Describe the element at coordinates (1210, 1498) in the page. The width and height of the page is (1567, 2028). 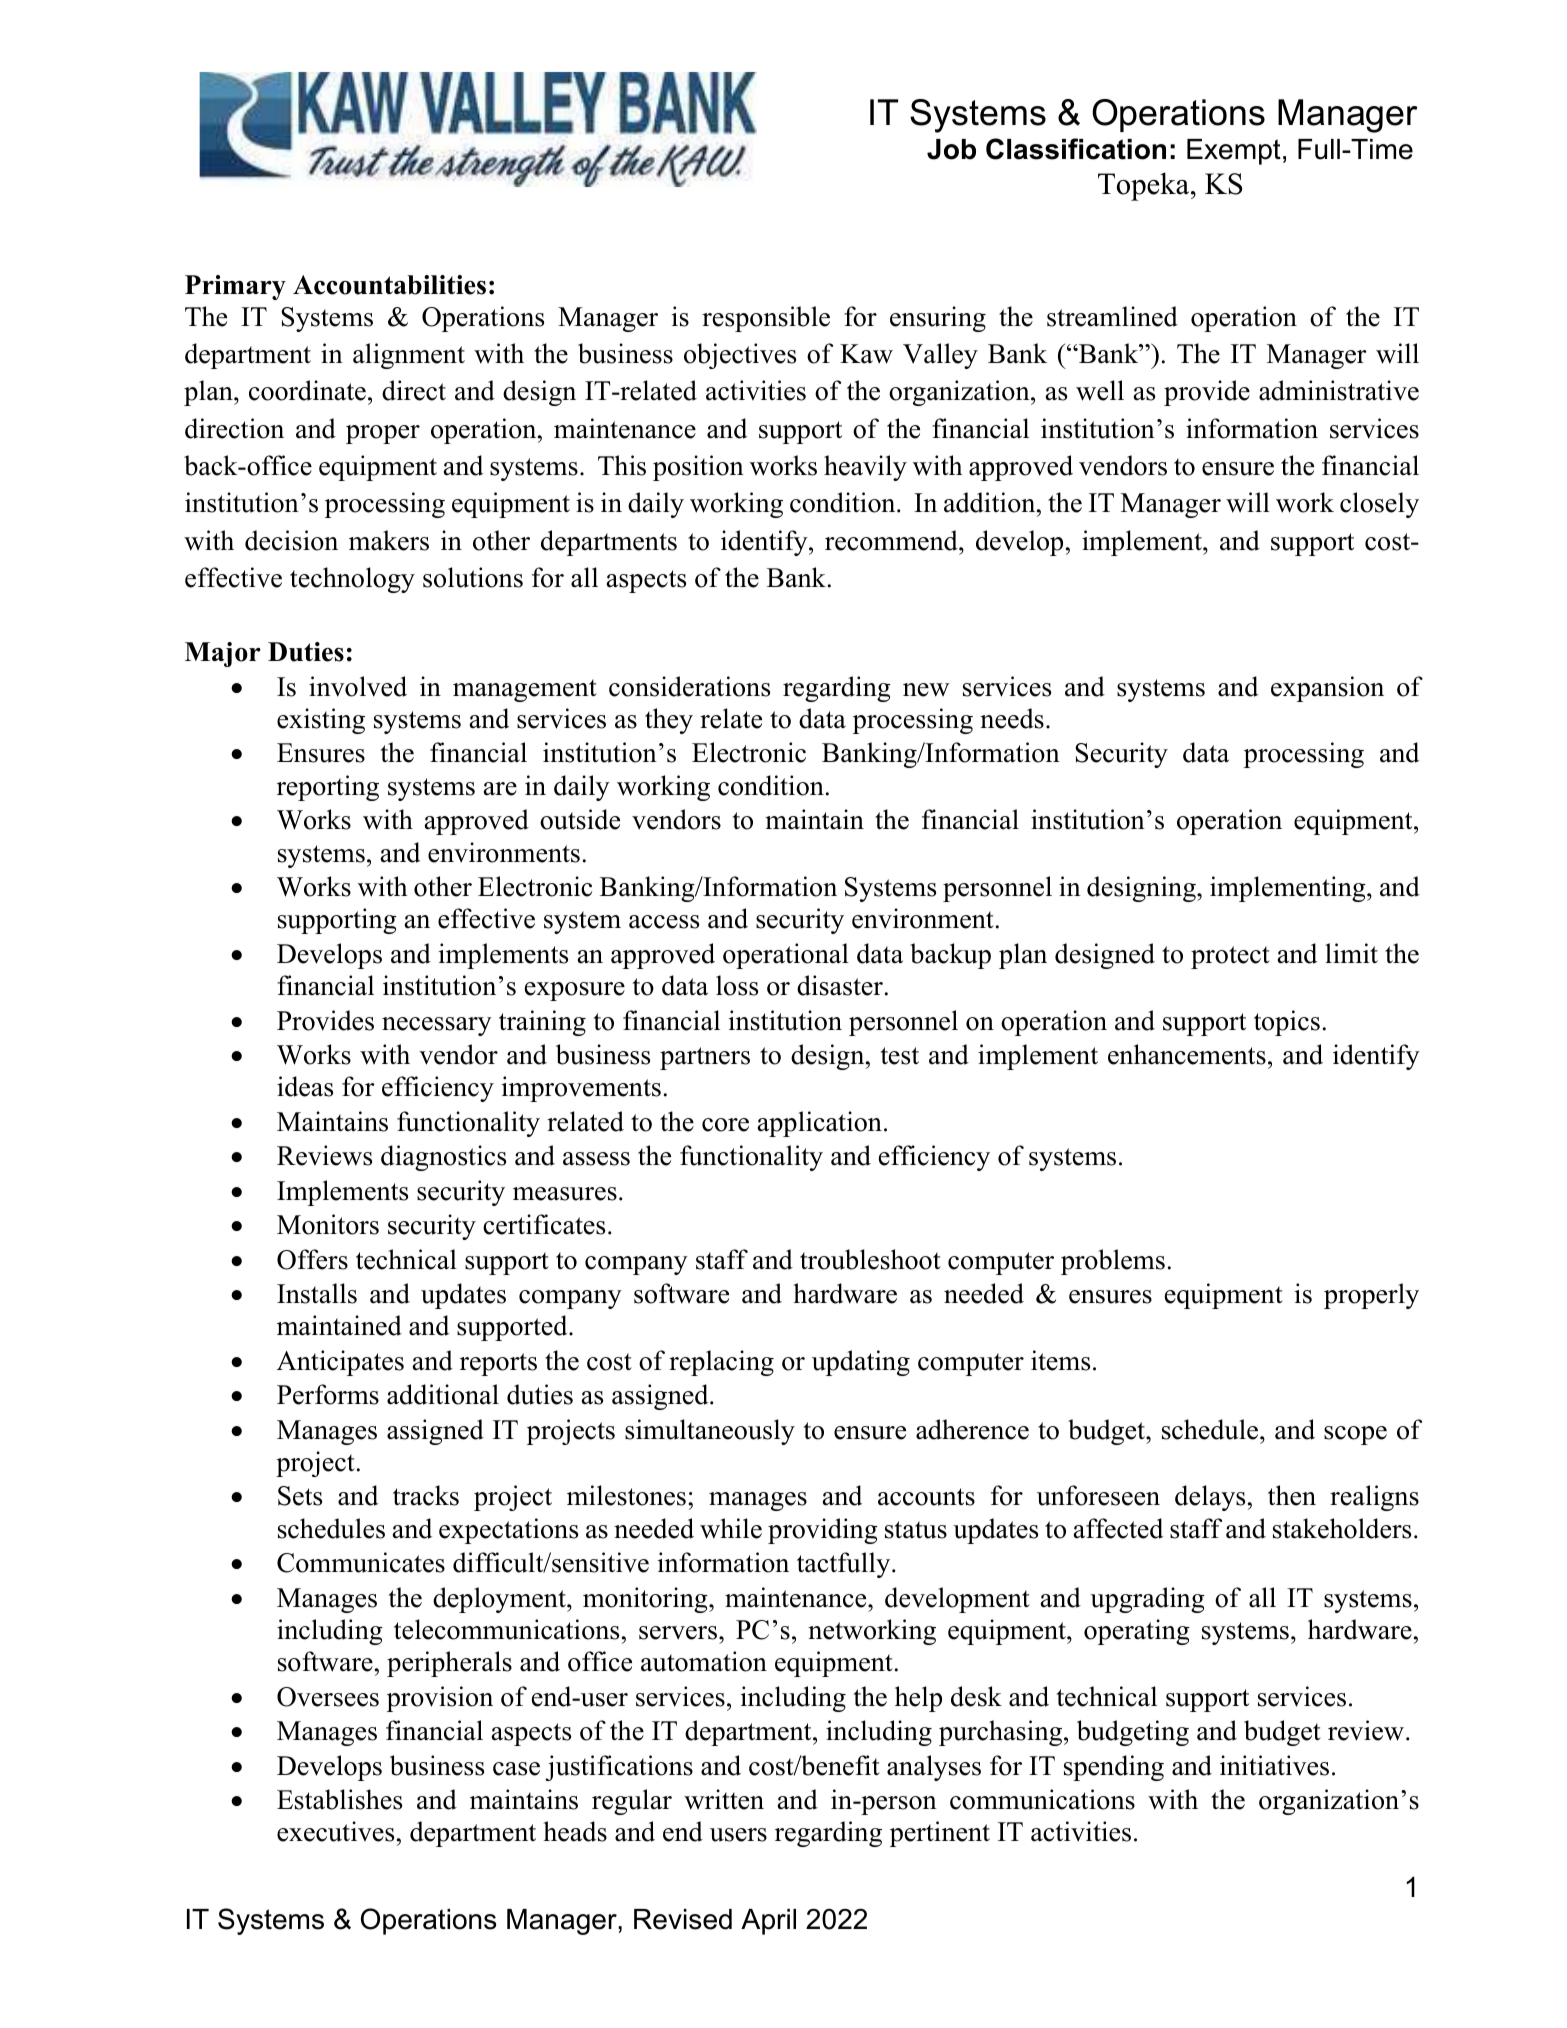
I see `delays` at that location.
